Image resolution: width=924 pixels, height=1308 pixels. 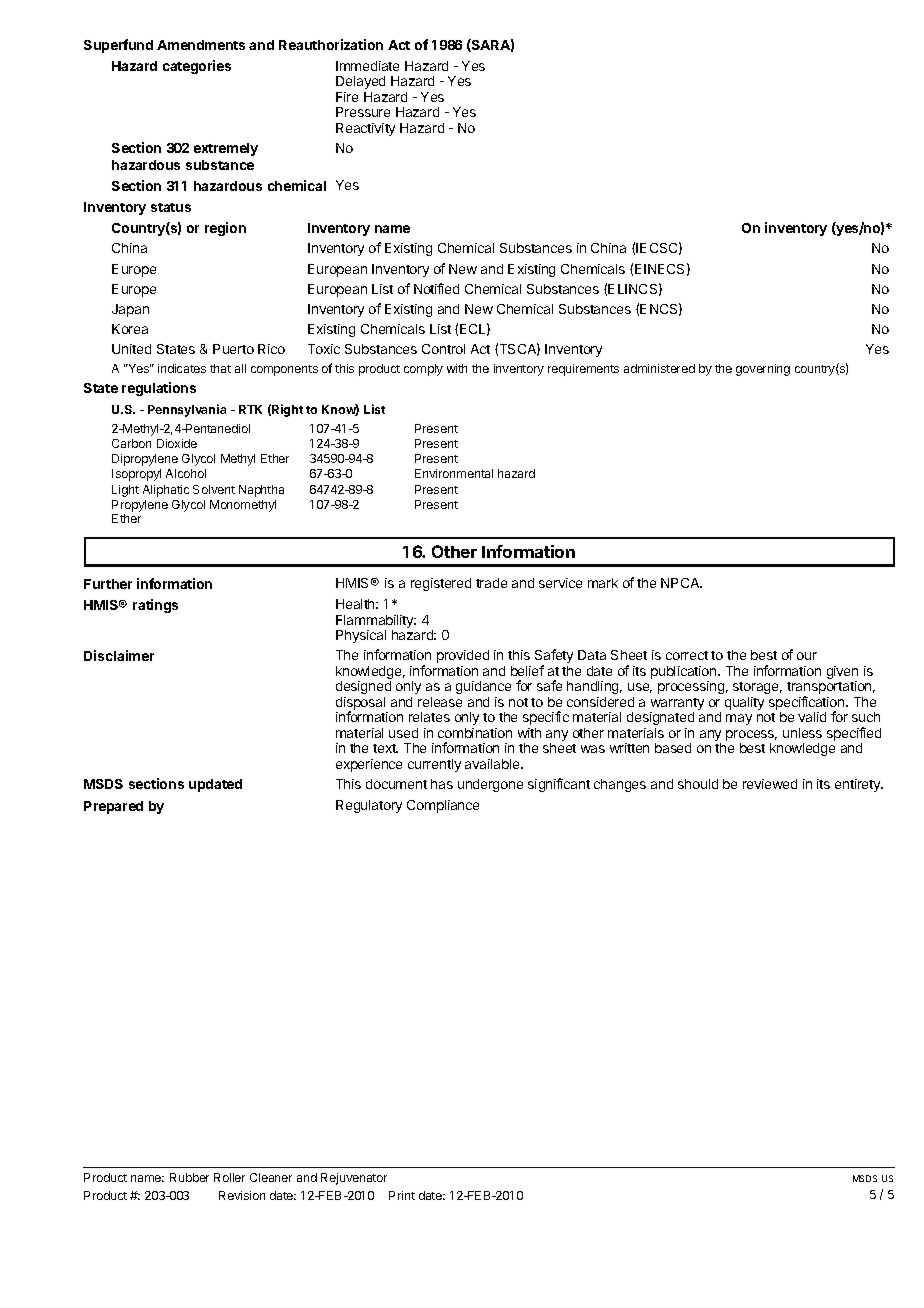 I want to click on Revision, so click(x=242, y=1195).
